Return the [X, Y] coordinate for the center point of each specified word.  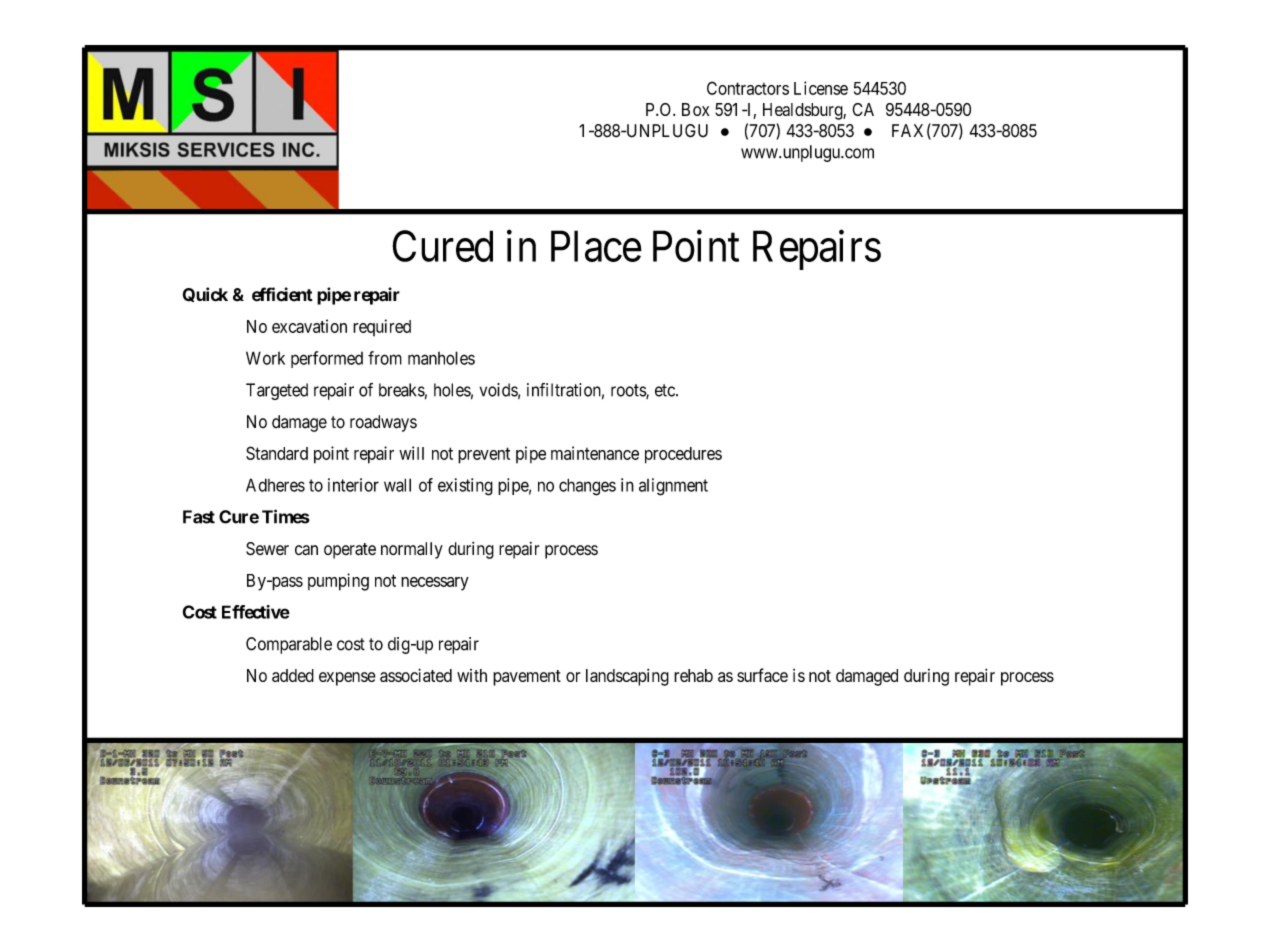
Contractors [748, 88]
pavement [527, 678]
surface [762, 675]
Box [696, 109]
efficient [282, 294]
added [293, 675]
